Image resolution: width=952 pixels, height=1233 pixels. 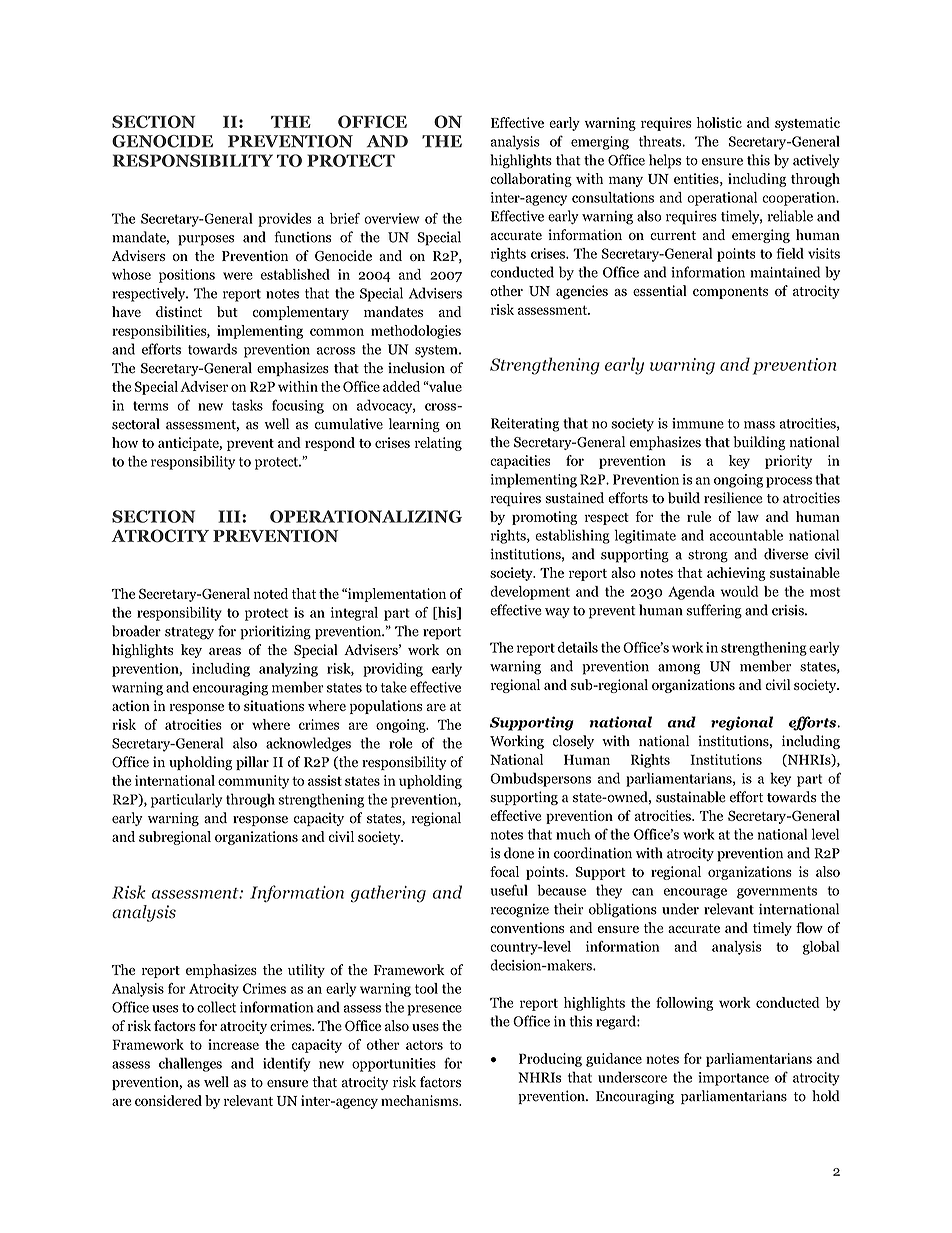 I want to click on tasks, so click(x=247, y=405).
